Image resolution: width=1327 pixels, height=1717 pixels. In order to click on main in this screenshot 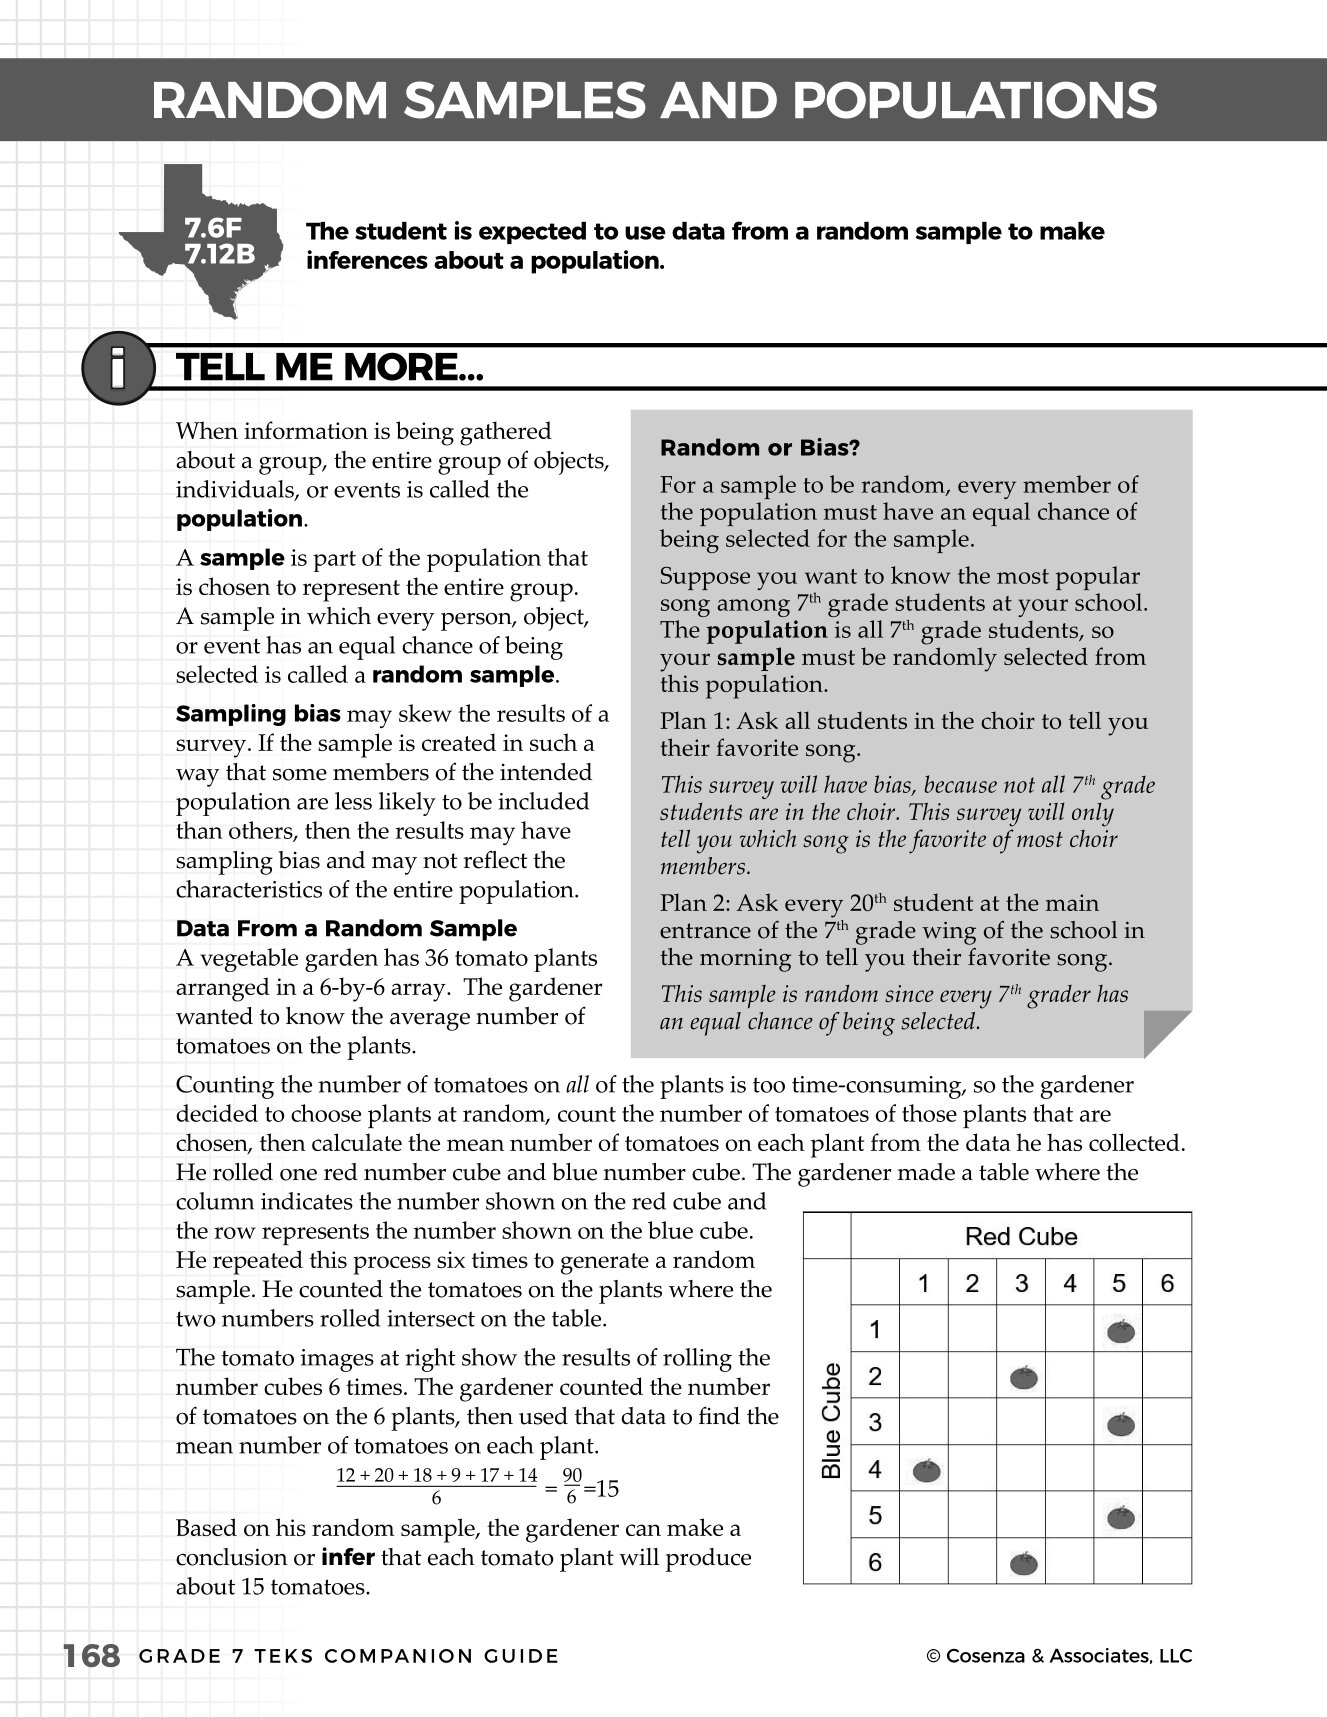, I will do `click(1072, 902)`.
